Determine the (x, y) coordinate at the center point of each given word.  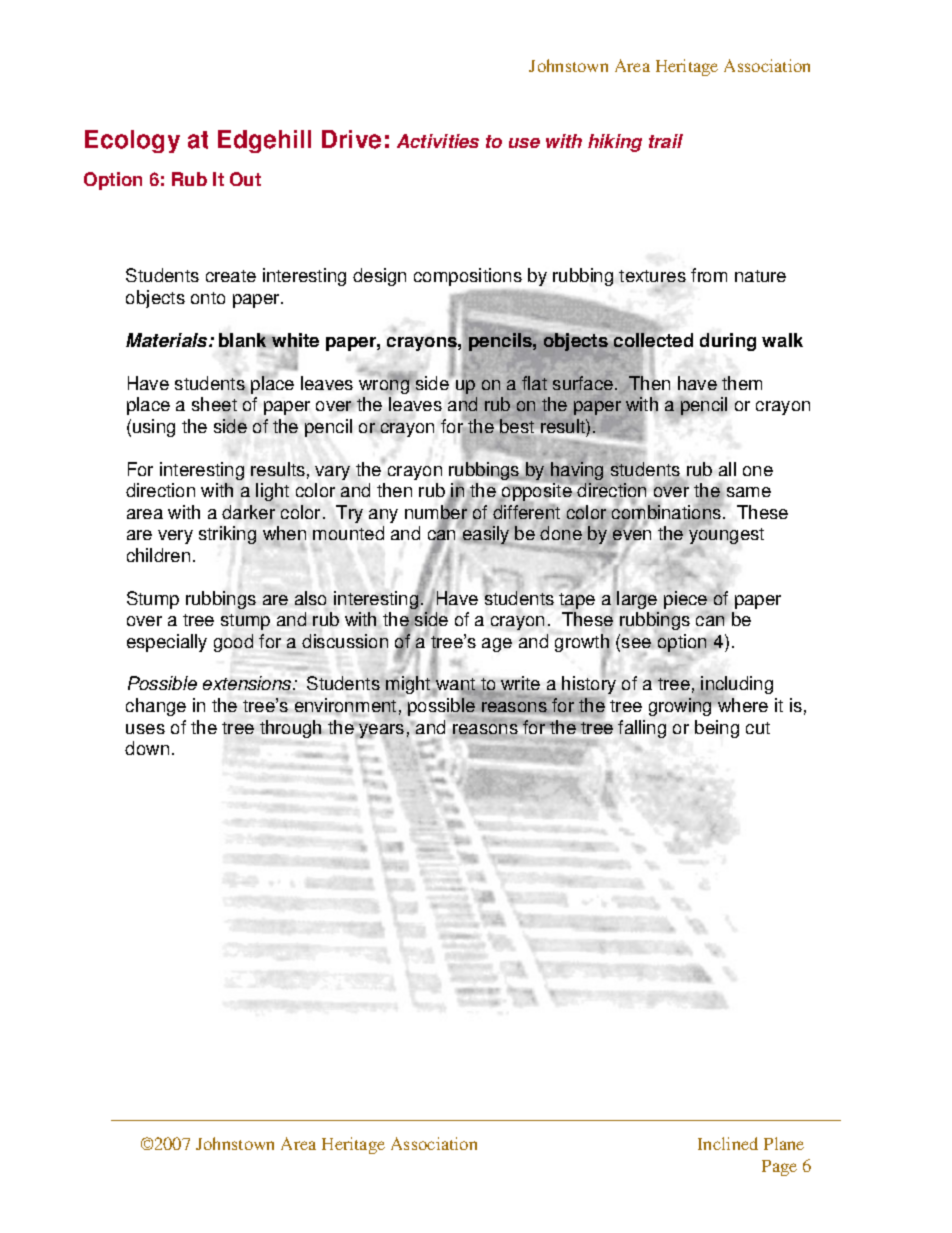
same (749, 492)
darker (248, 512)
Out (245, 179)
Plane (784, 1143)
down (147, 748)
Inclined (728, 1143)
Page (779, 1168)
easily (485, 535)
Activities (438, 141)
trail (666, 141)
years (381, 731)
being (717, 729)
